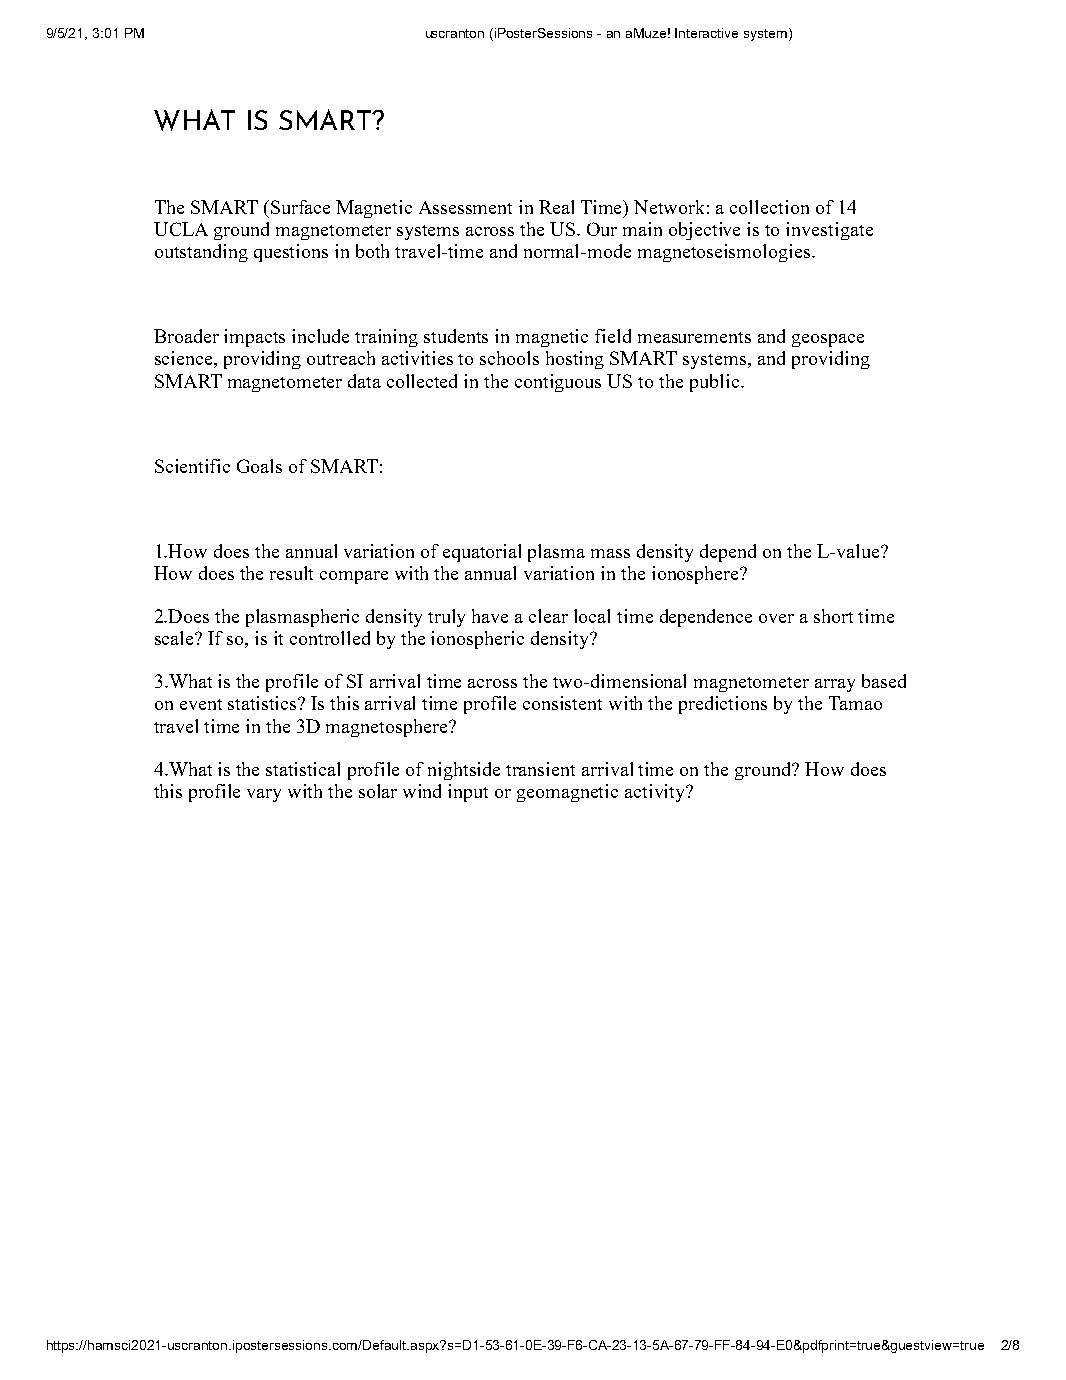 The height and width of the screenshot is (1380, 1066). Describe the element at coordinates (558, 383) in the screenshot. I see `contiguous` at that location.
